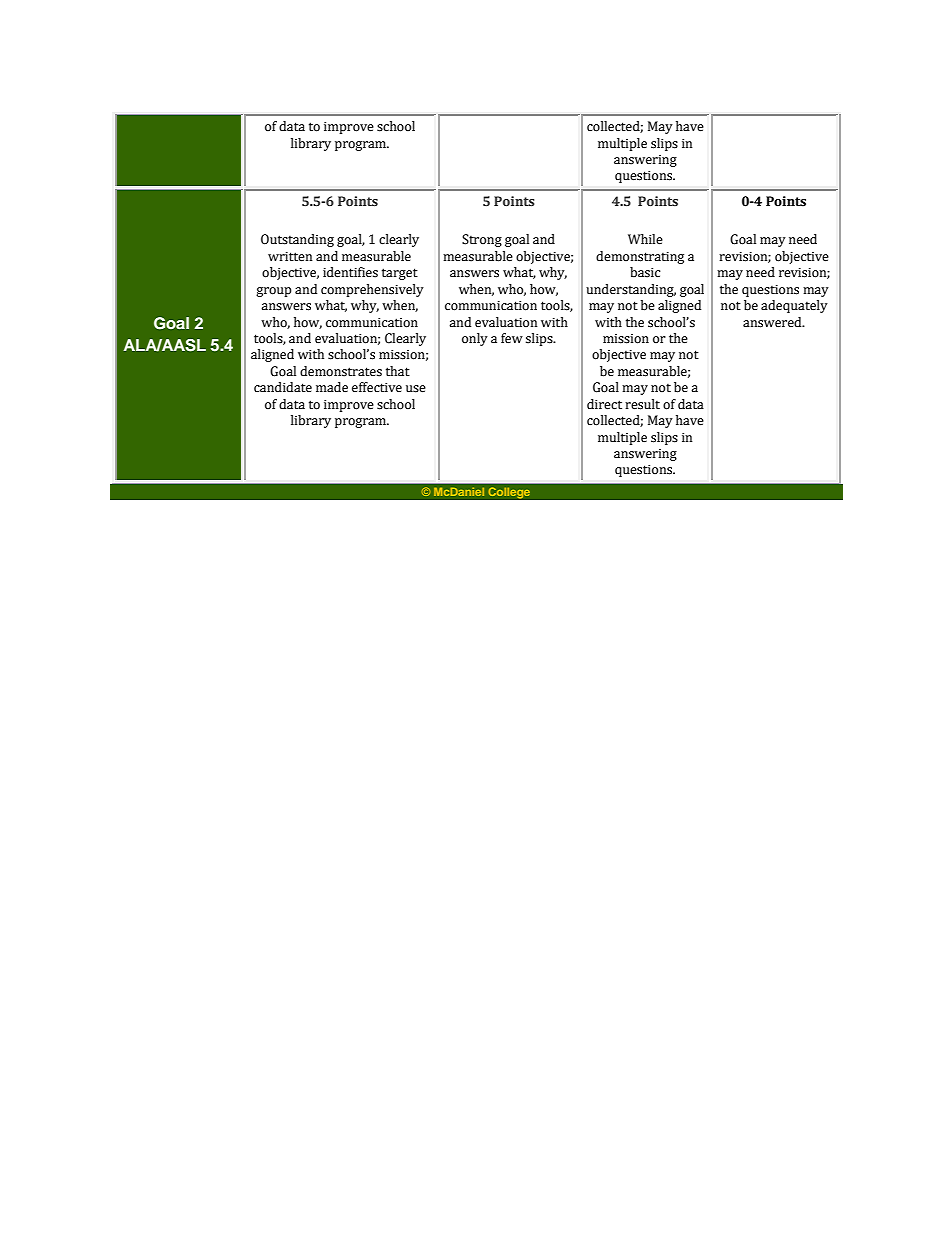  I want to click on Outstanding, so click(297, 240).
